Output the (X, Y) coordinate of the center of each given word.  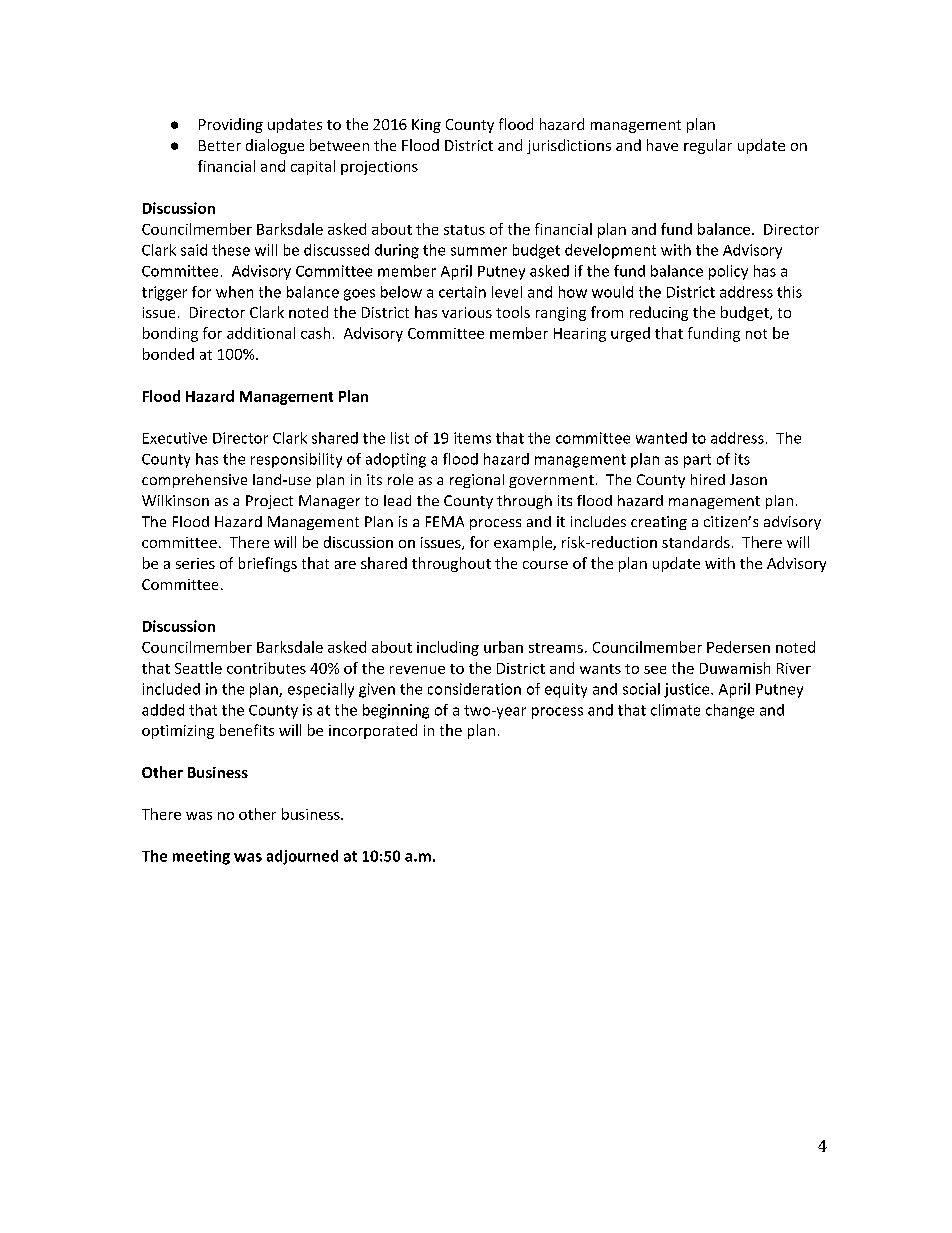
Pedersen (738, 647)
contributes (266, 668)
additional (261, 333)
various (467, 312)
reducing (659, 313)
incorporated (373, 731)
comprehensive (194, 481)
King (426, 126)
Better (220, 145)
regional (477, 481)
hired (708, 479)
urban (503, 647)
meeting (201, 857)
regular (708, 146)
